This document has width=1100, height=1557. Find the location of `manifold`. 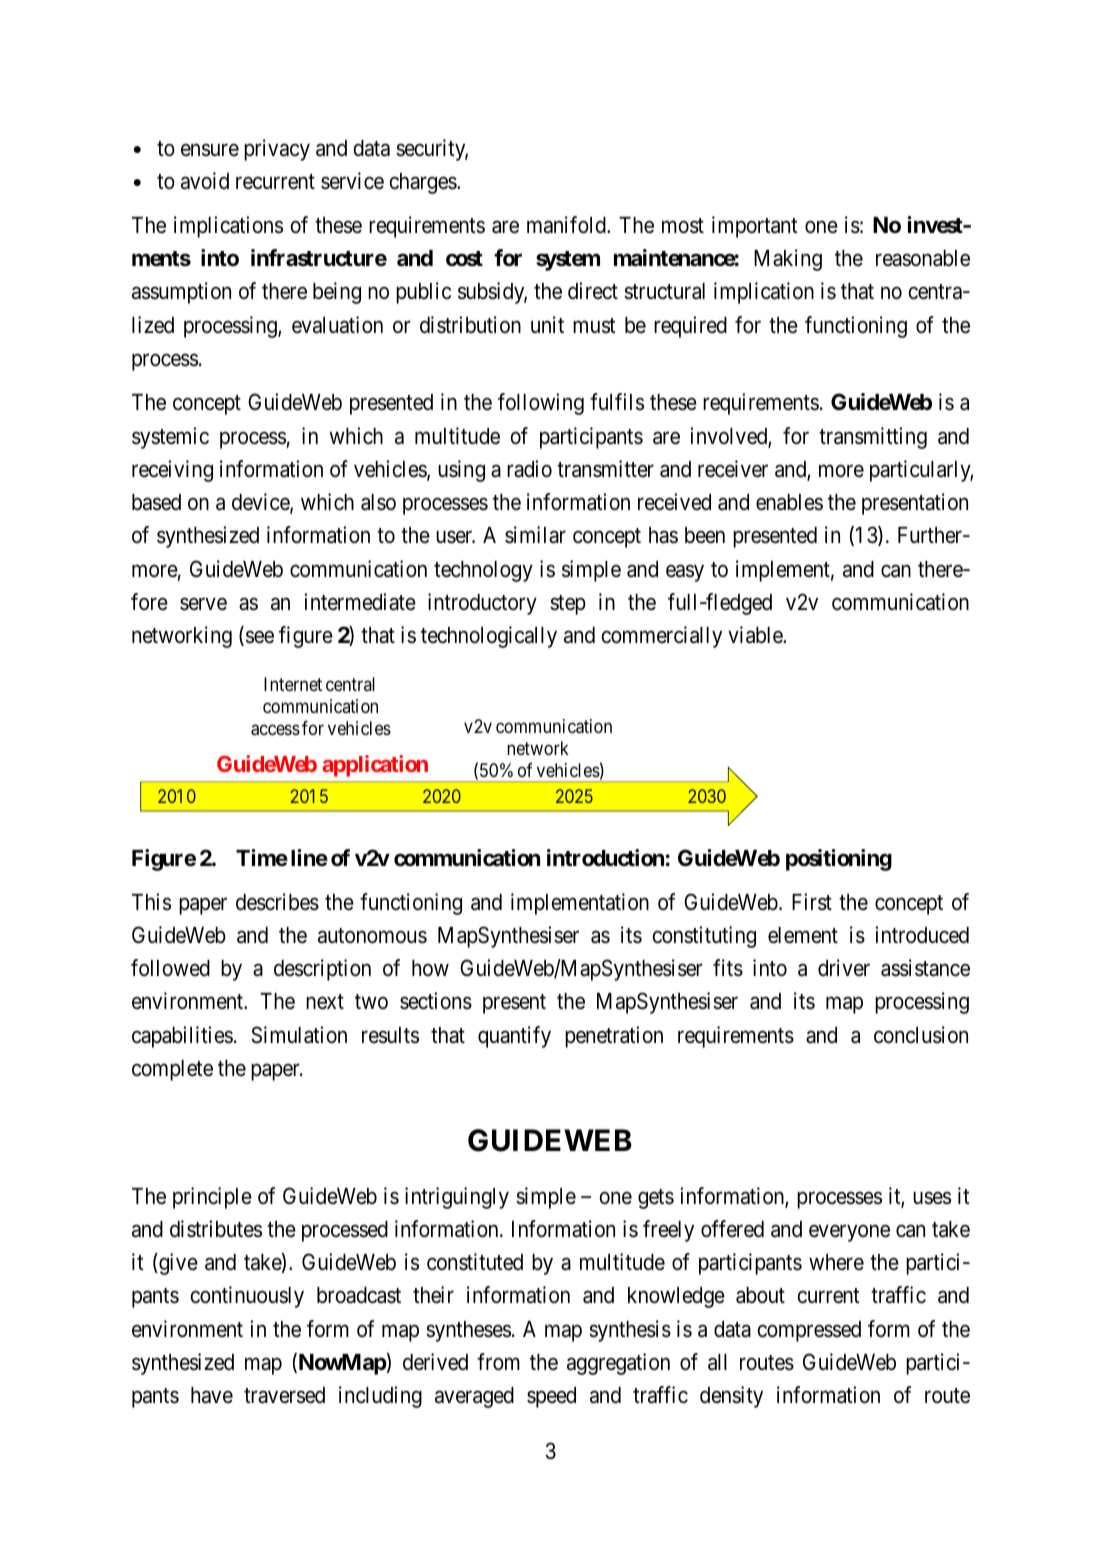

manifold is located at coordinates (567, 225).
